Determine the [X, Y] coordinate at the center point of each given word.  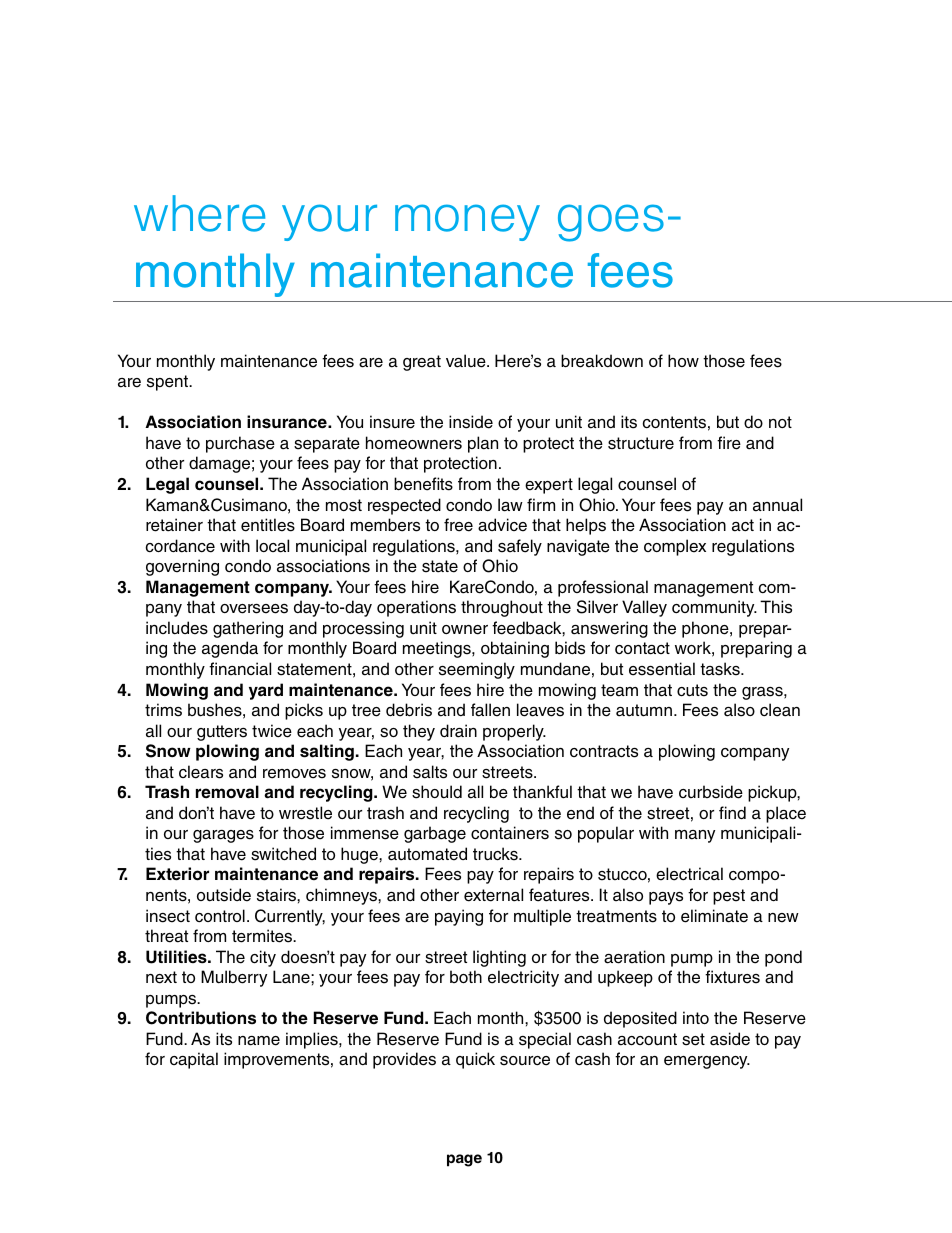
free [458, 525]
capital [194, 1060]
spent [168, 383]
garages [223, 836]
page [464, 1160]
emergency [707, 1062]
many [695, 836]
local [272, 546]
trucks [496, 854]
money [467, 222]
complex [675, 547]
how [683, 360]
